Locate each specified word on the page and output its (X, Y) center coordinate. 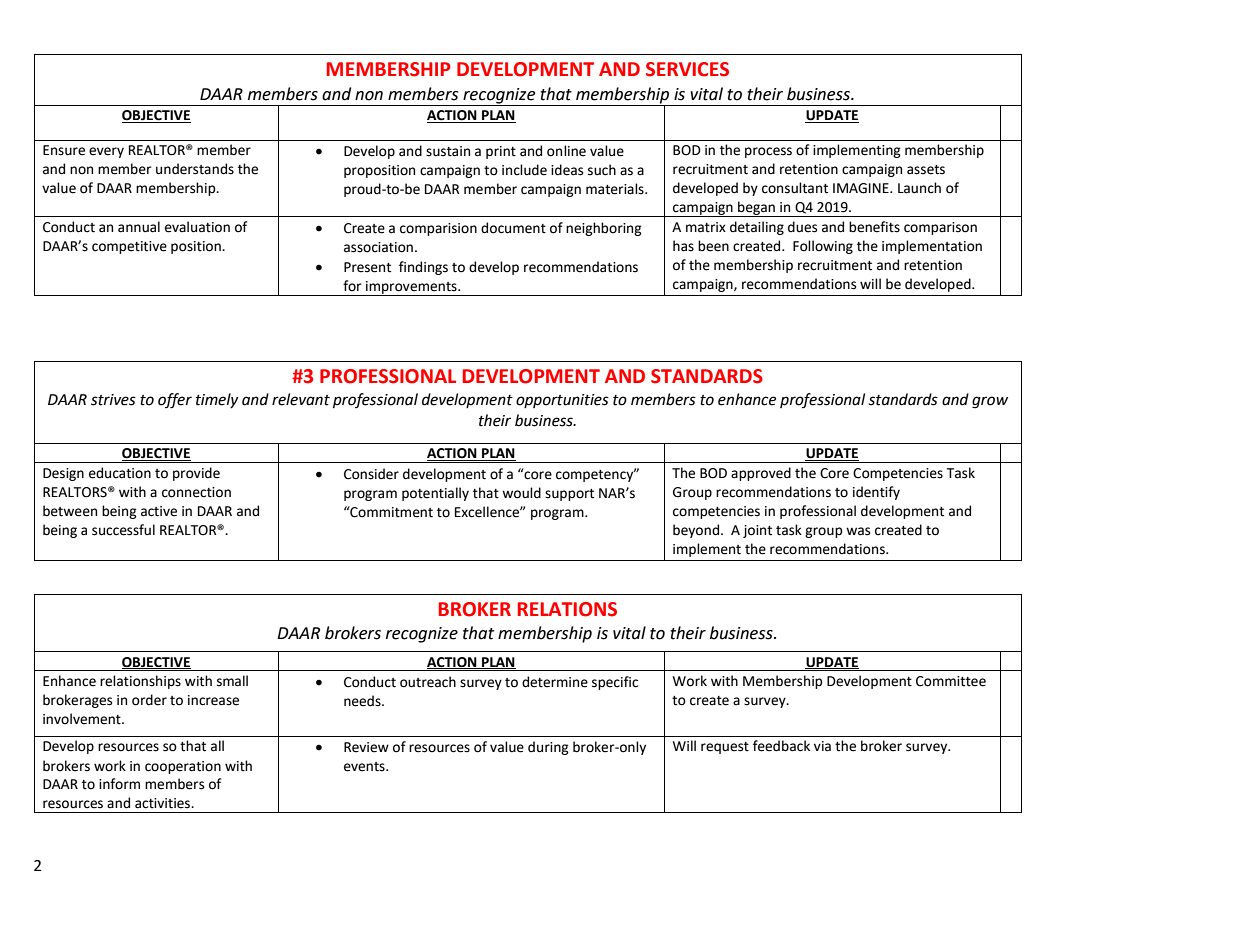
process (768, 152)
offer (175, 401)
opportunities (562, 401)
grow (990, 402)
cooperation (183, 767)
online (566, 151)
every (106, 152)
